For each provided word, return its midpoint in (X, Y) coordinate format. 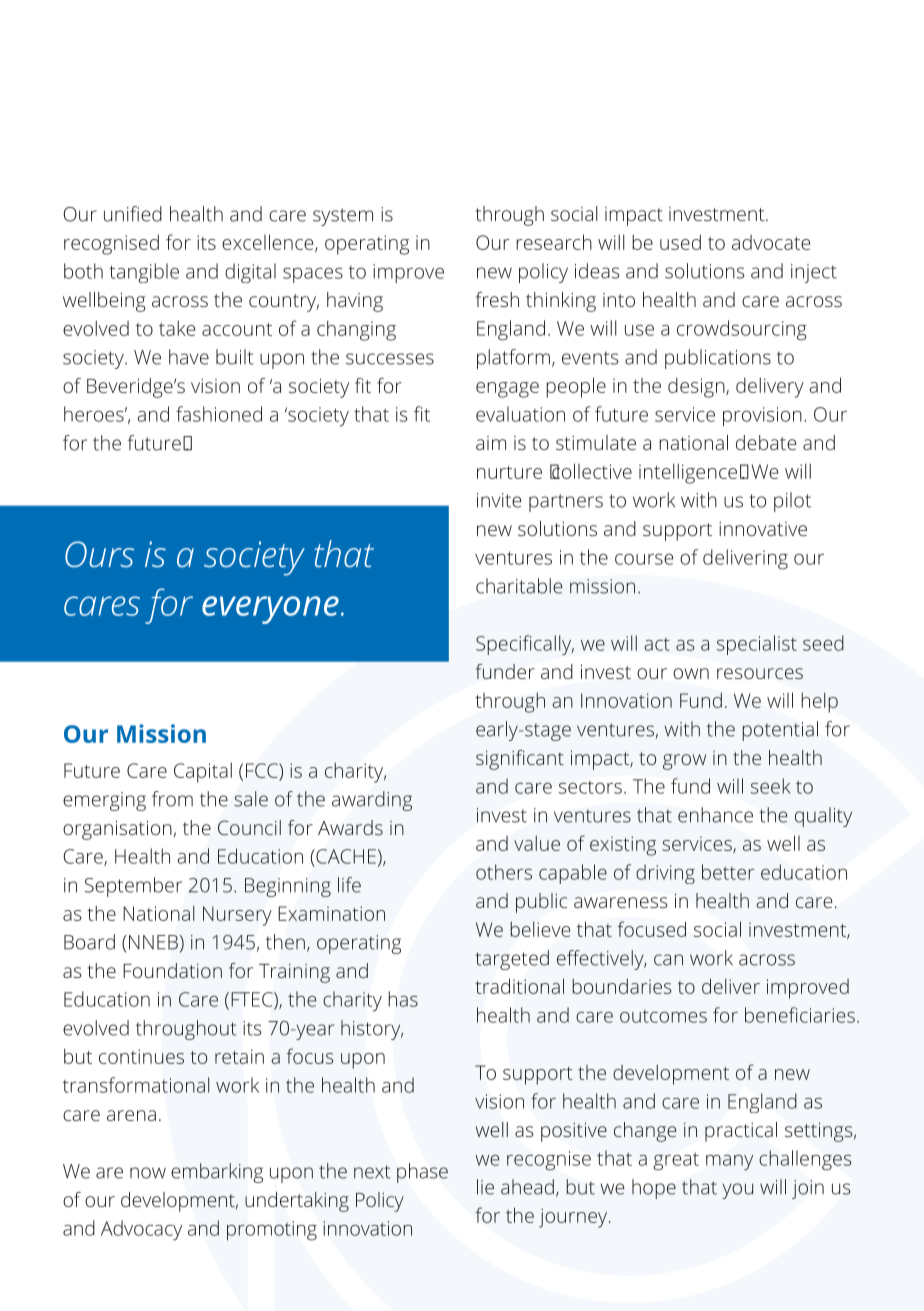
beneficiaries (800, 1015)
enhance (715, 815)
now (148, 1173)
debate (766, 442)
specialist (757, 645)
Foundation (172, 970)
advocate (771, 242)
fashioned (219, 414)
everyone (270, 610)
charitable (519, 586)
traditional (519, 986)
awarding (372, 801)
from (172, 799)
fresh (497, 299)
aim (491, 443)
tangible (144, 273)
